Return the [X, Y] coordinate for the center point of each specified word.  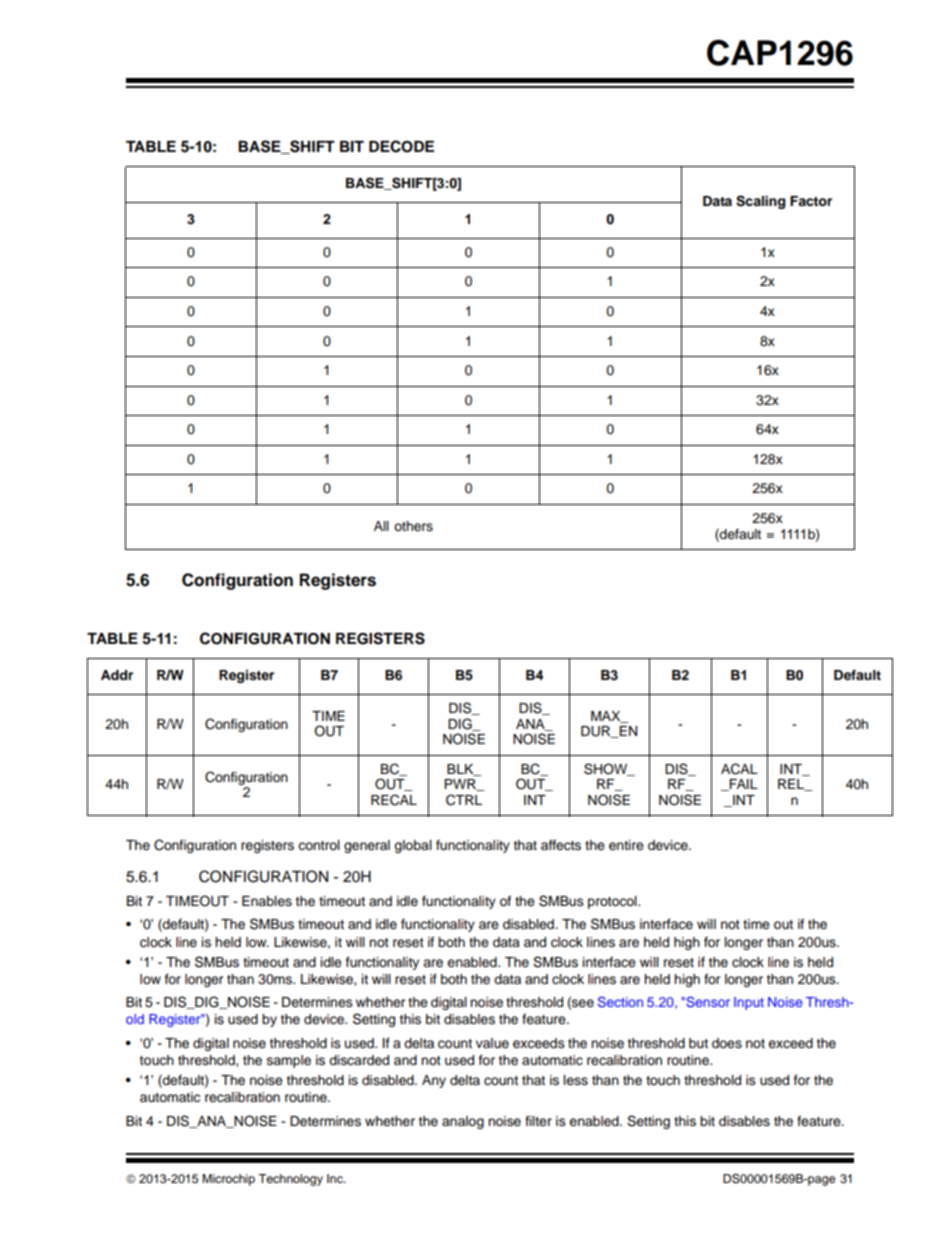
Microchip [228, 1180]
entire [626, 845]
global [413, 846]
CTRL [464, 800]
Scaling [760, 202]
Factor [811, 201]
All [381, 526]
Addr [117, 675]
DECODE [401, 146]
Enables [267, 901]
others [413, 526]
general [367, 846]
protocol [613, 902]
